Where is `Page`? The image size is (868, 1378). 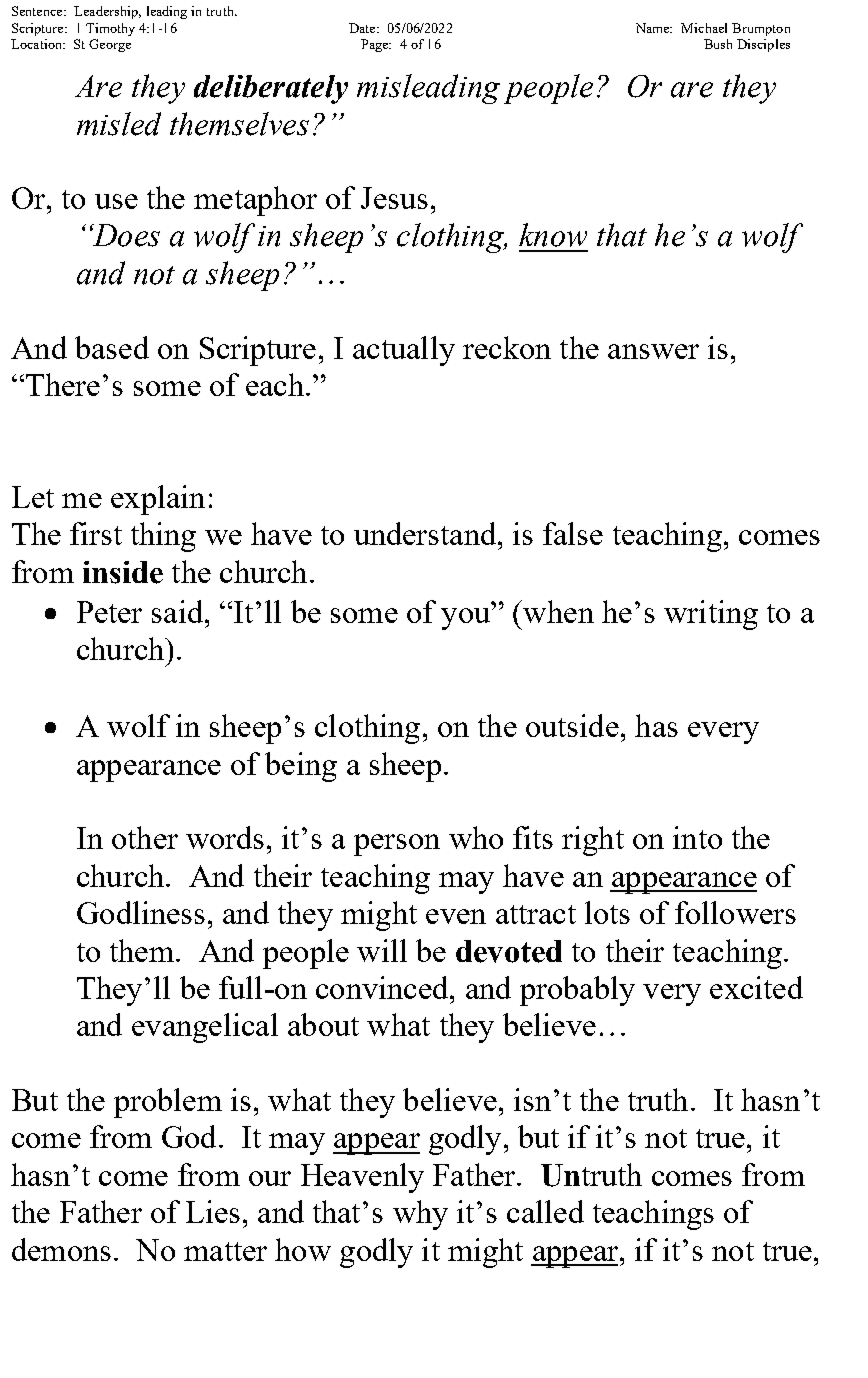
Page is located at coordinates (376, 45).
